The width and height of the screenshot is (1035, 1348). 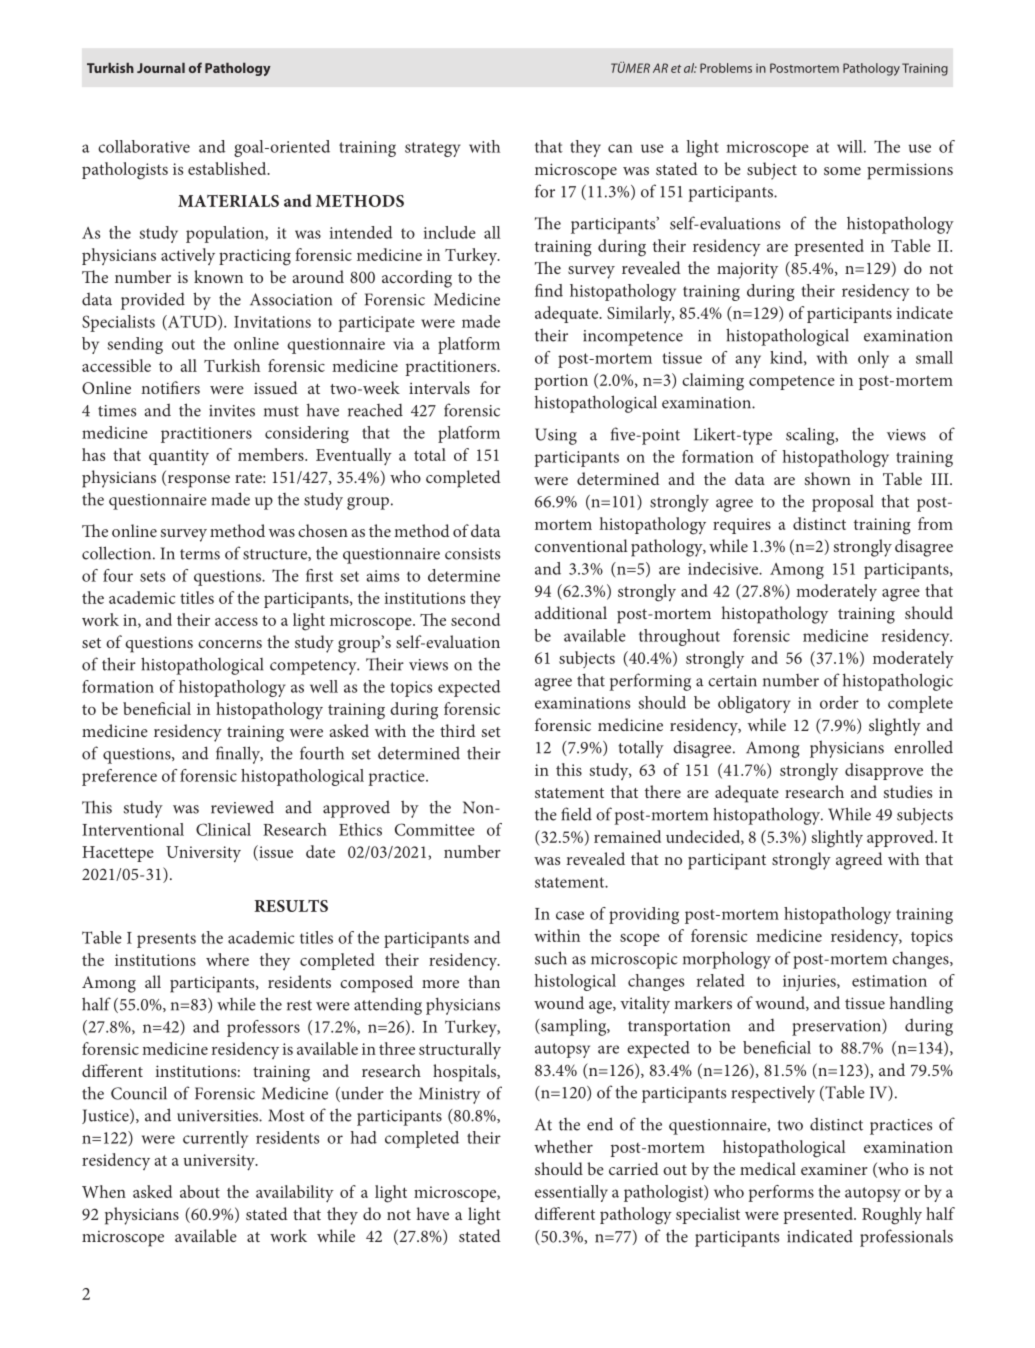 What do you see at coordinates (161, 68) in the screenshot?
I see `Journal` at bounding box center [161, 68].
